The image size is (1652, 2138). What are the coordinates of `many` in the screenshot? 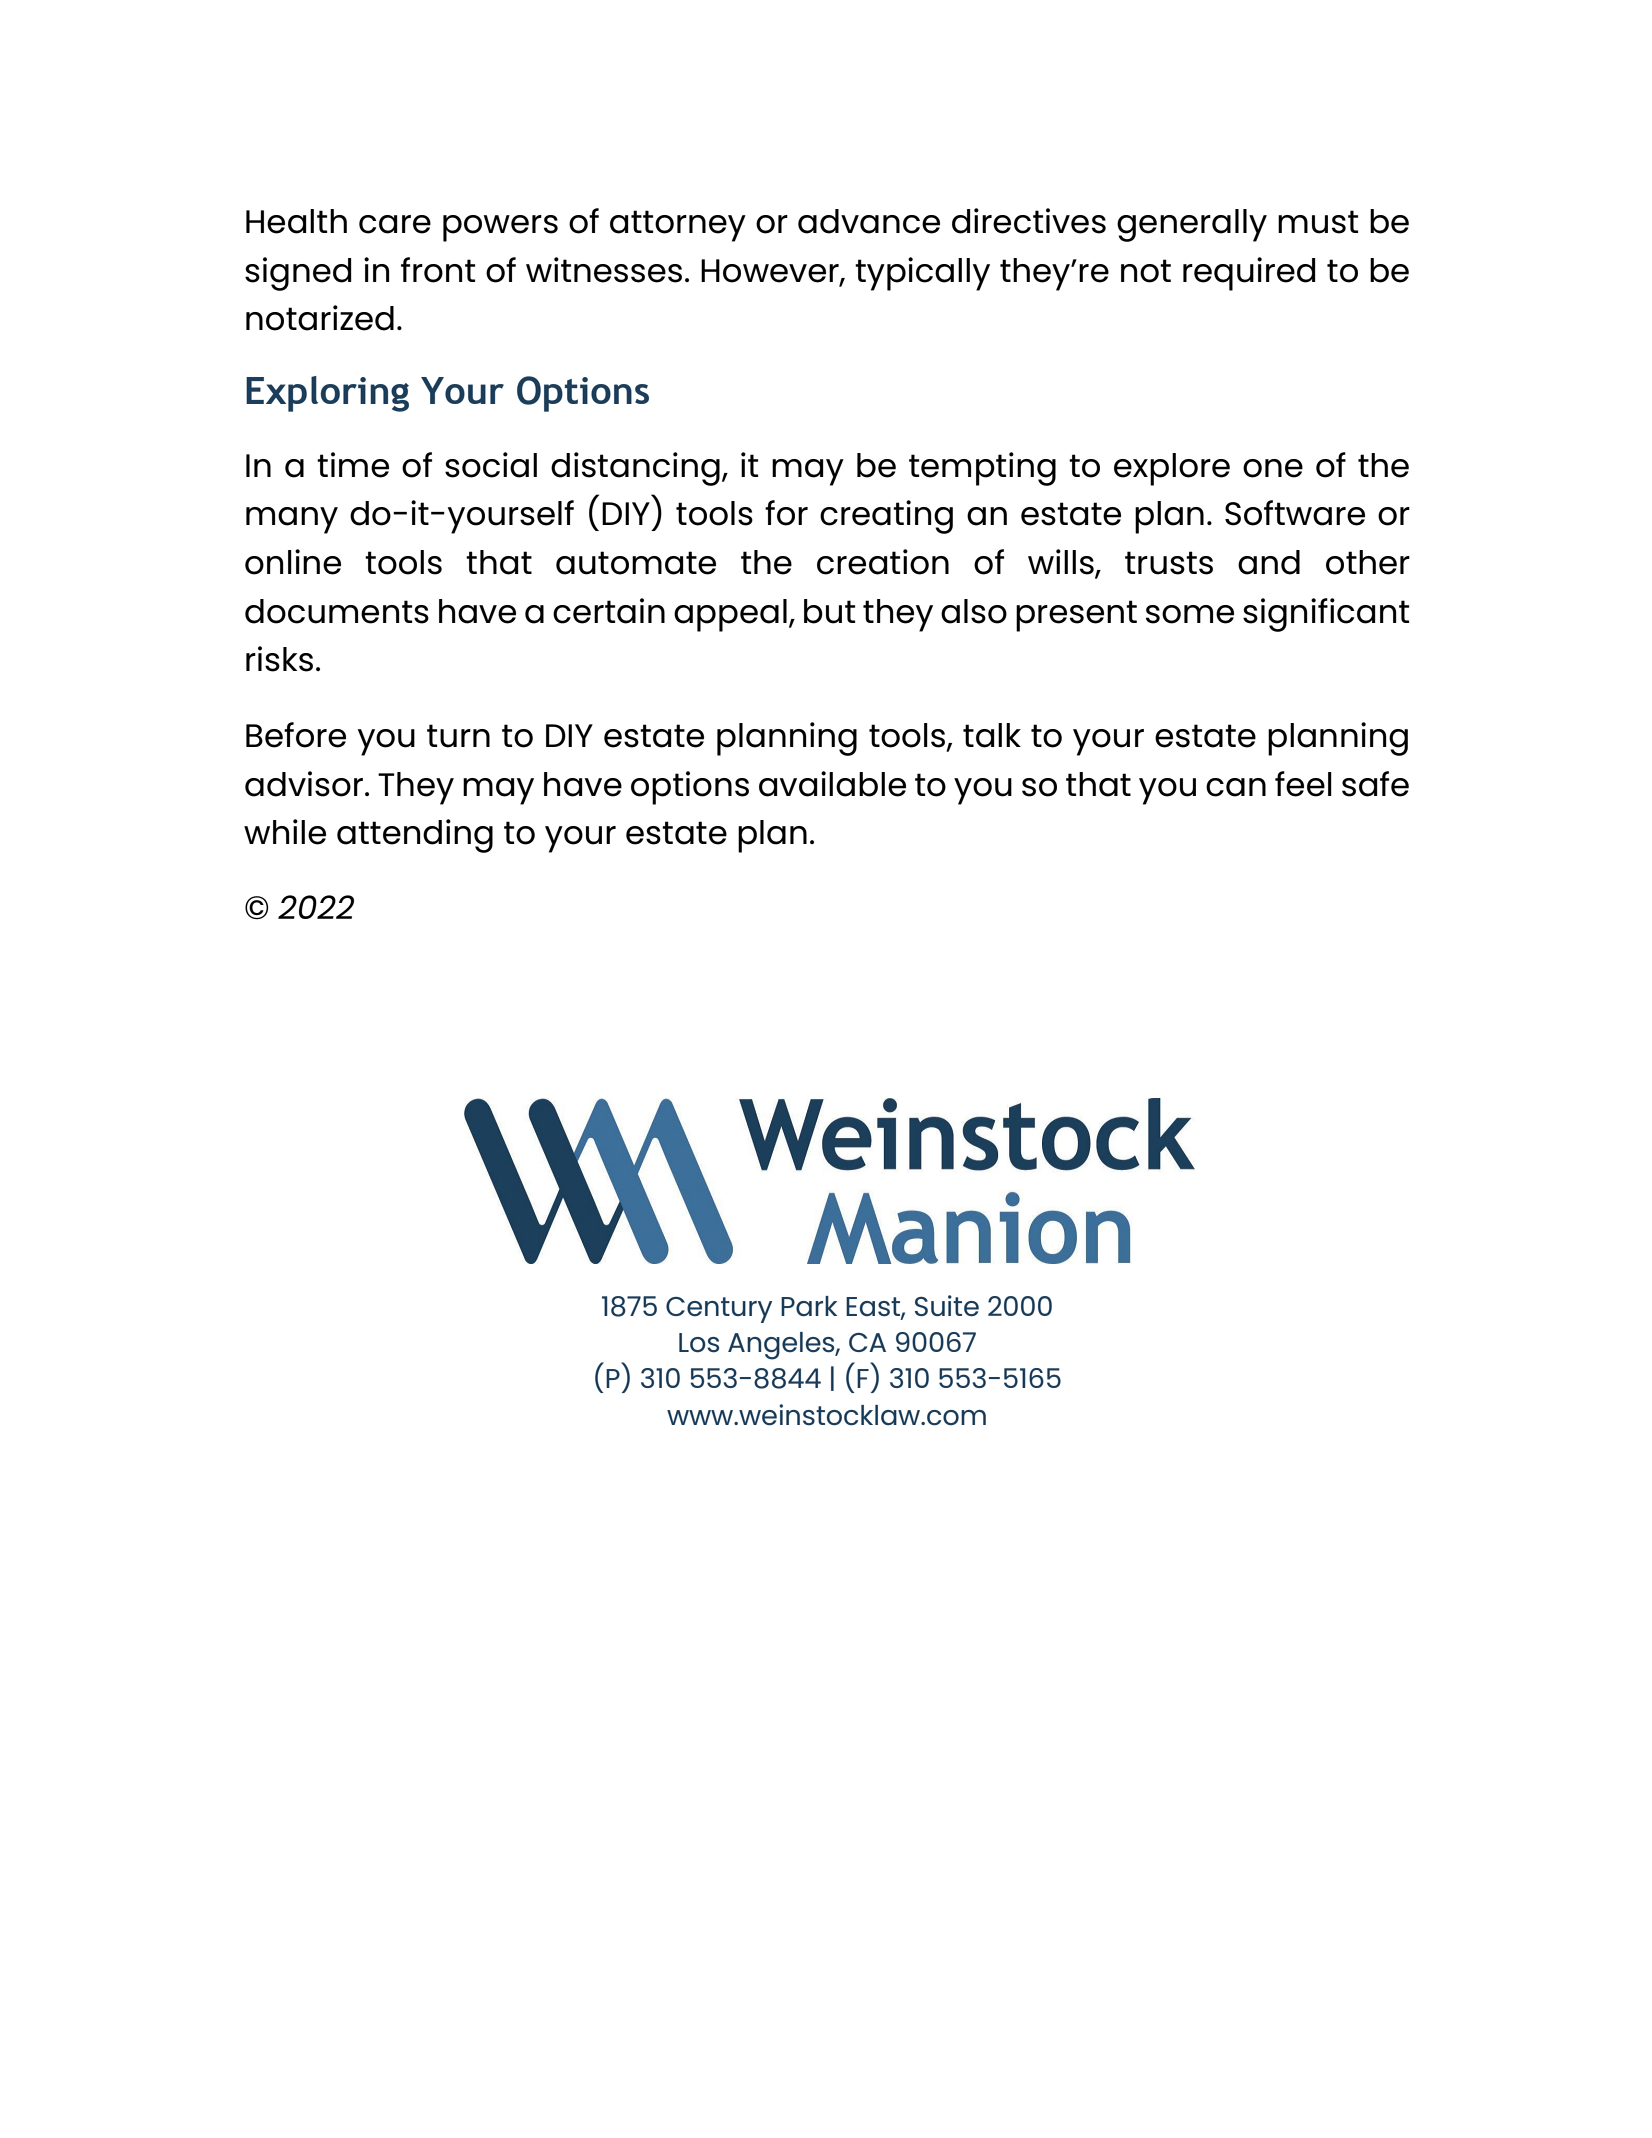 It's located at (292, 520).
